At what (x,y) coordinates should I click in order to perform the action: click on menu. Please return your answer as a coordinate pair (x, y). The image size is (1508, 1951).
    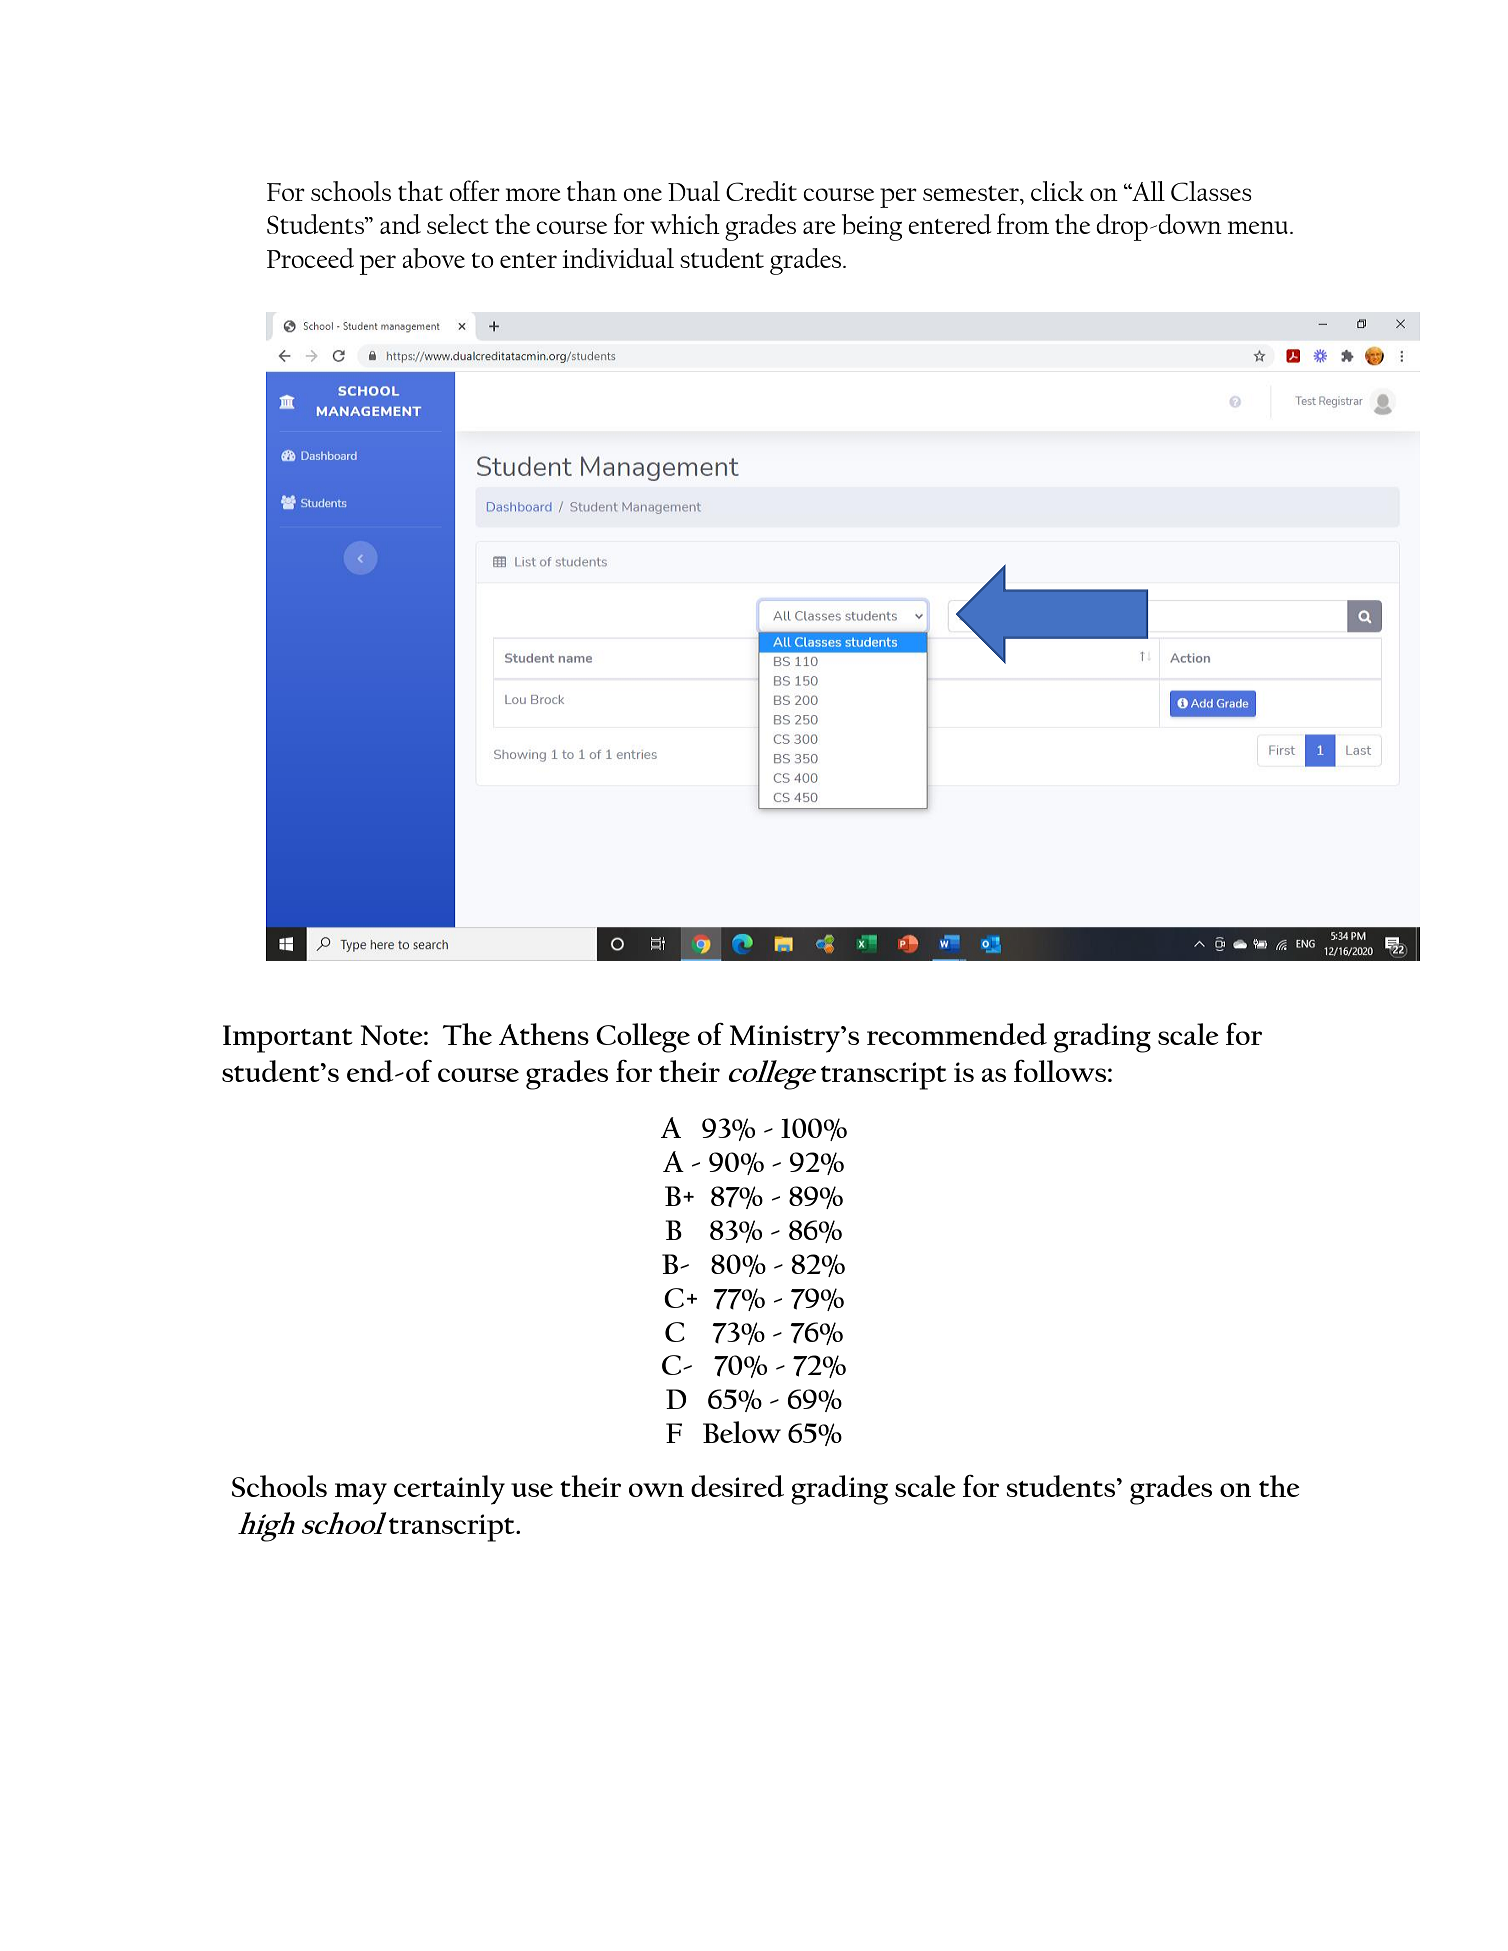
    Looking at the image, I should click on (1258, 227).
